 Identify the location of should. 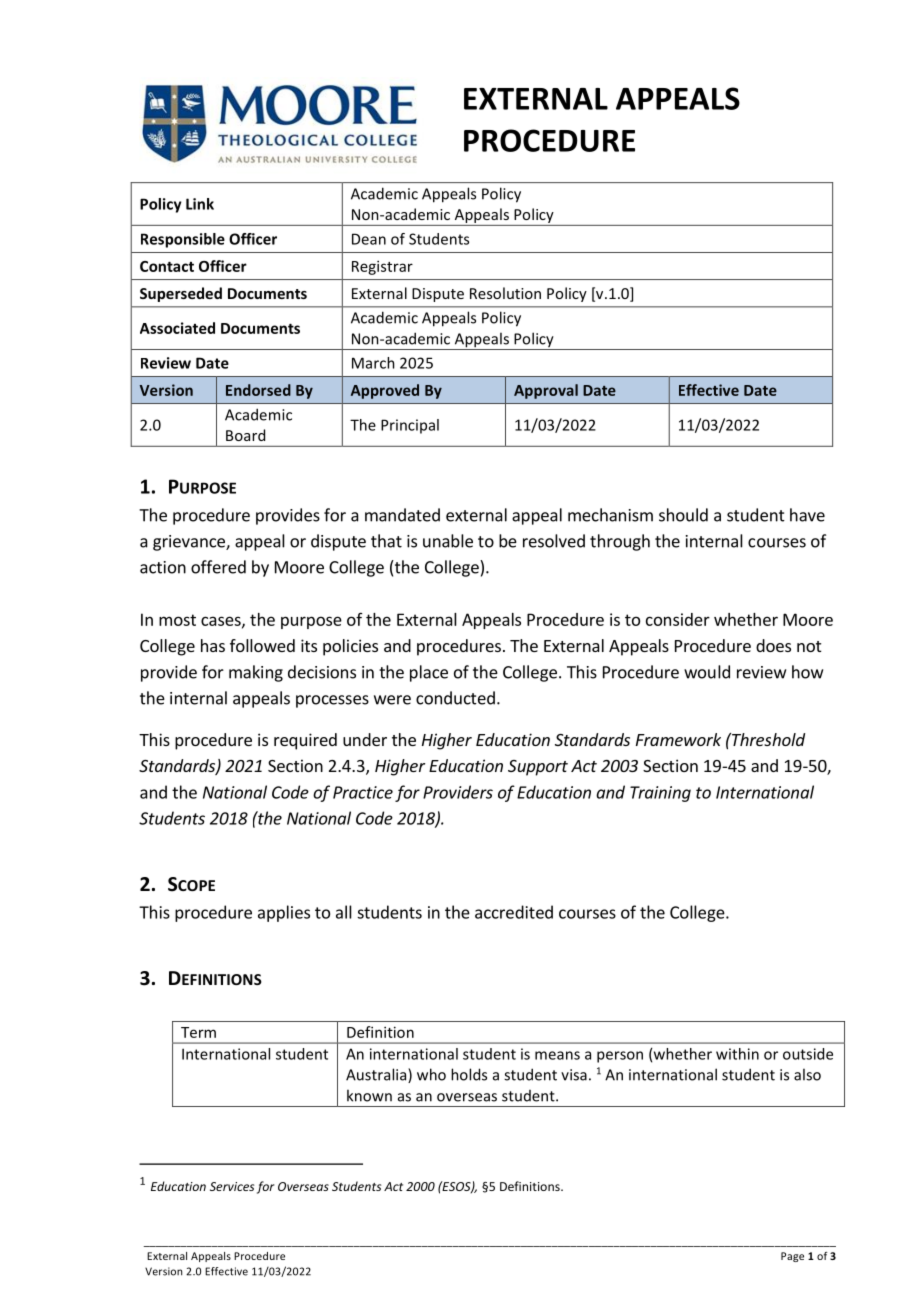
(683, 515).
